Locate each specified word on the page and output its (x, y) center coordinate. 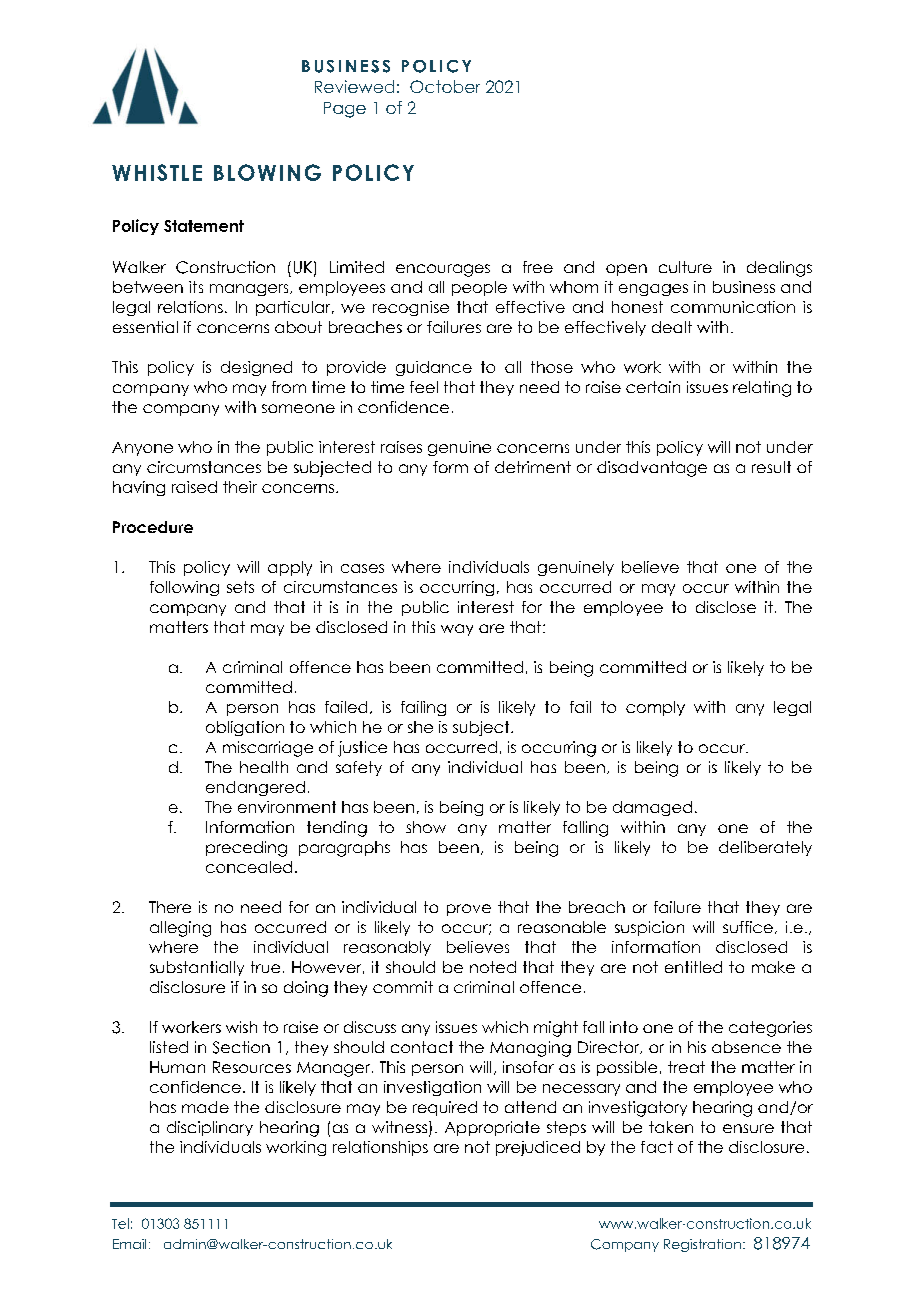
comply (655, 708)
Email (129, 1244)
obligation (245, 728)
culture (685, 267)
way (457, 630)
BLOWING (267, 172)
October (445, 86)
